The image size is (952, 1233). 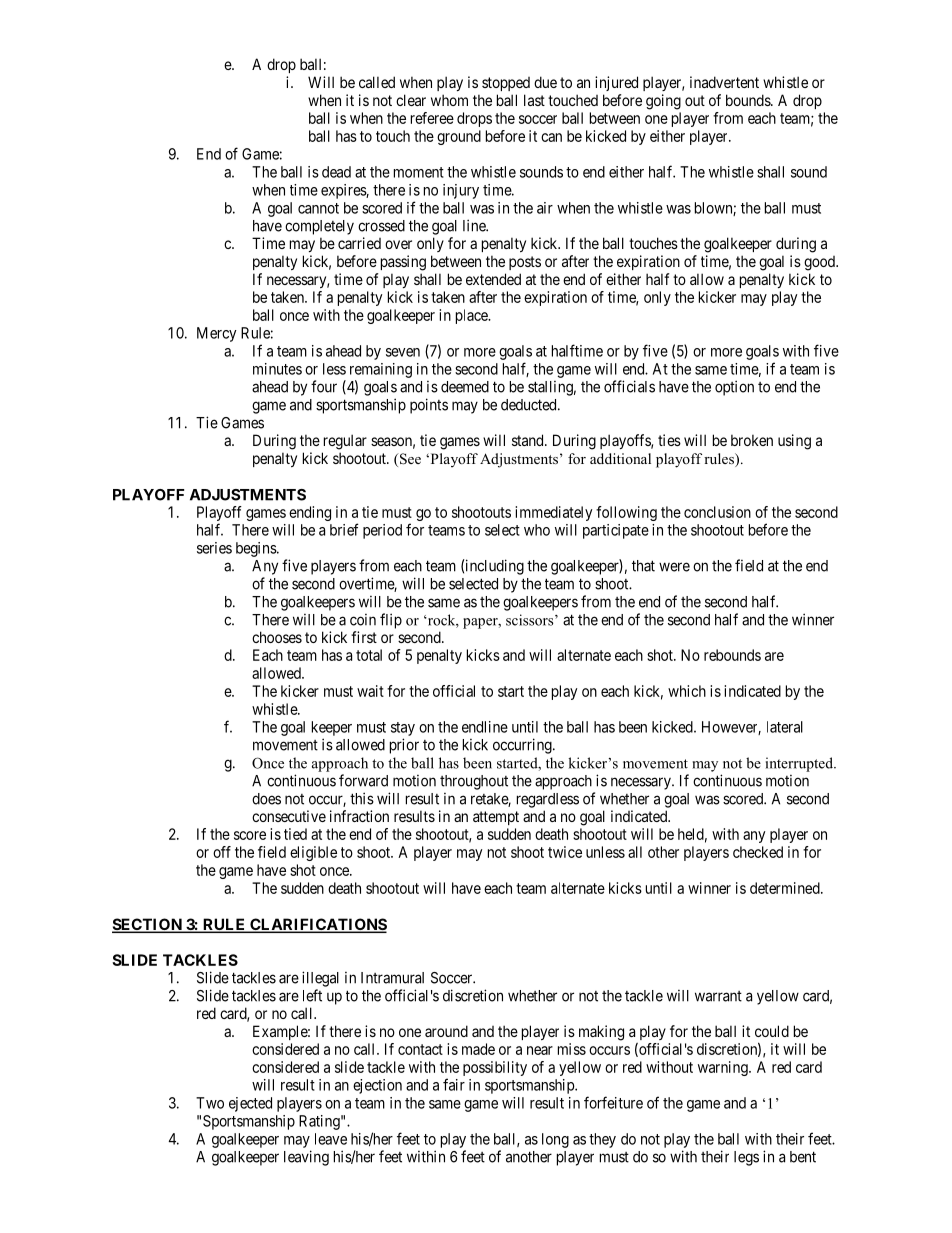 I want to click on does, so click(x=266, y=799).
